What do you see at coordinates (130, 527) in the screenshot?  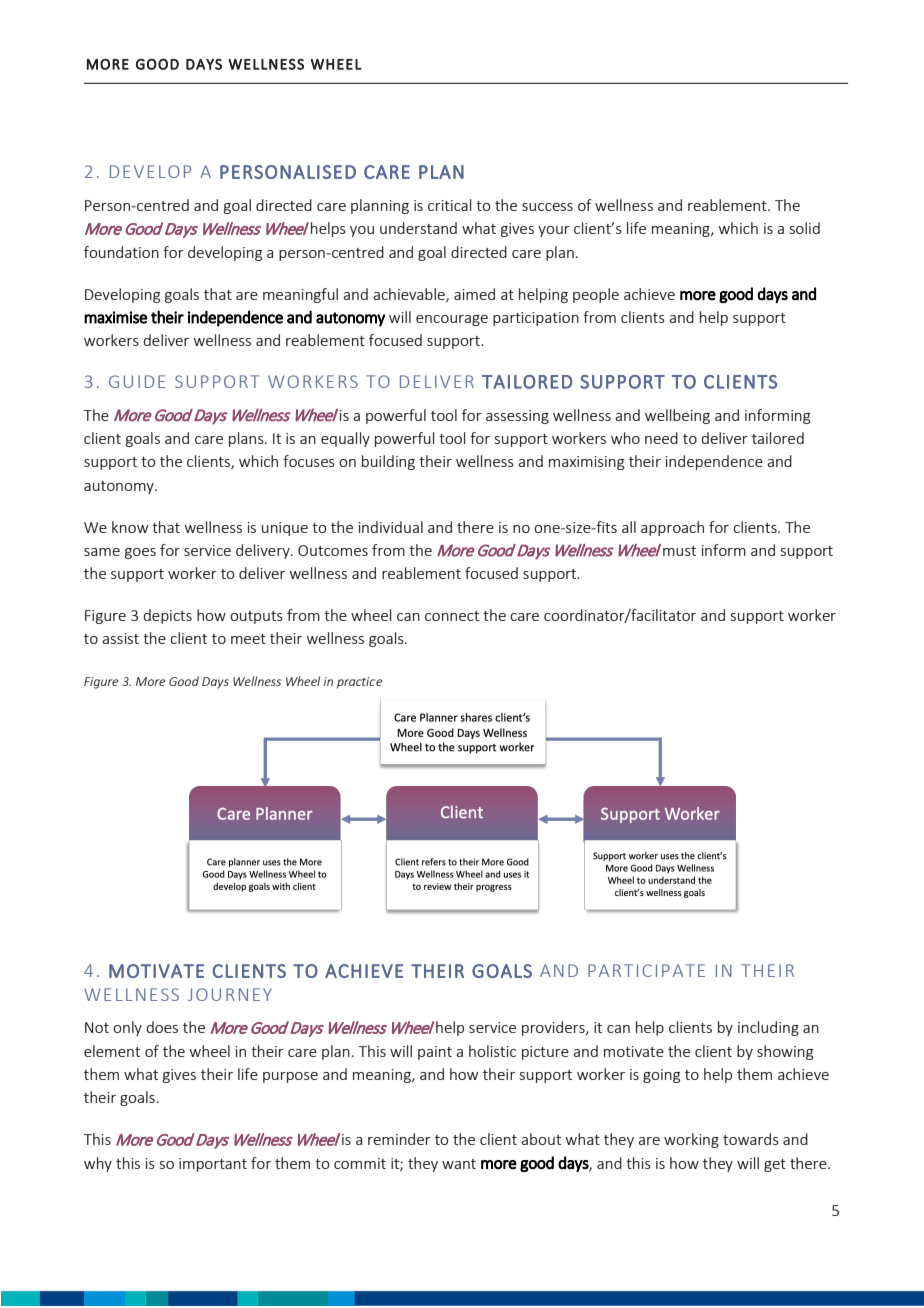 I see `know` at bounding box center [130, 527].
